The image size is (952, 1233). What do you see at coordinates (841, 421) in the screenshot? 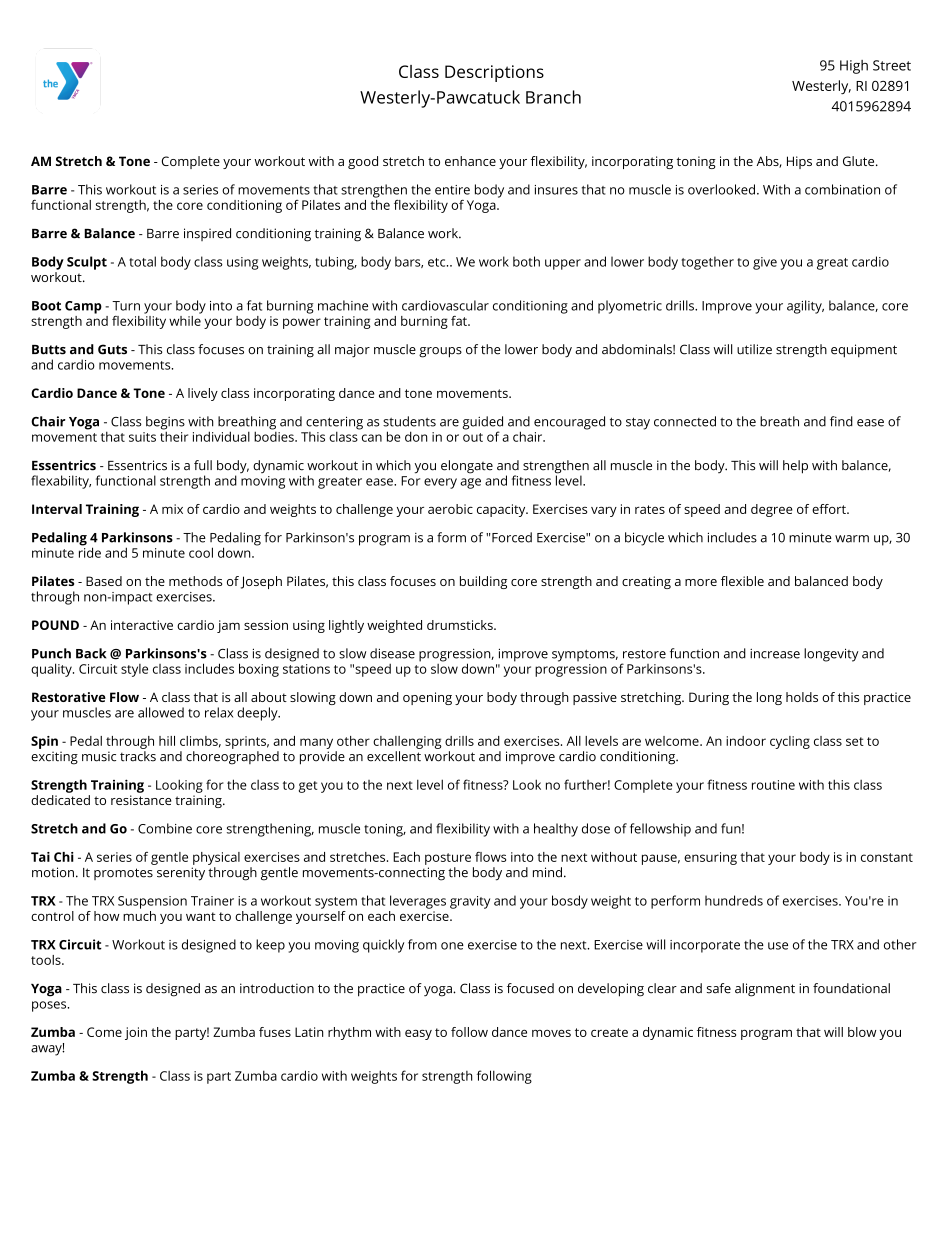
I see `find` at bounding box center [841, 421].
